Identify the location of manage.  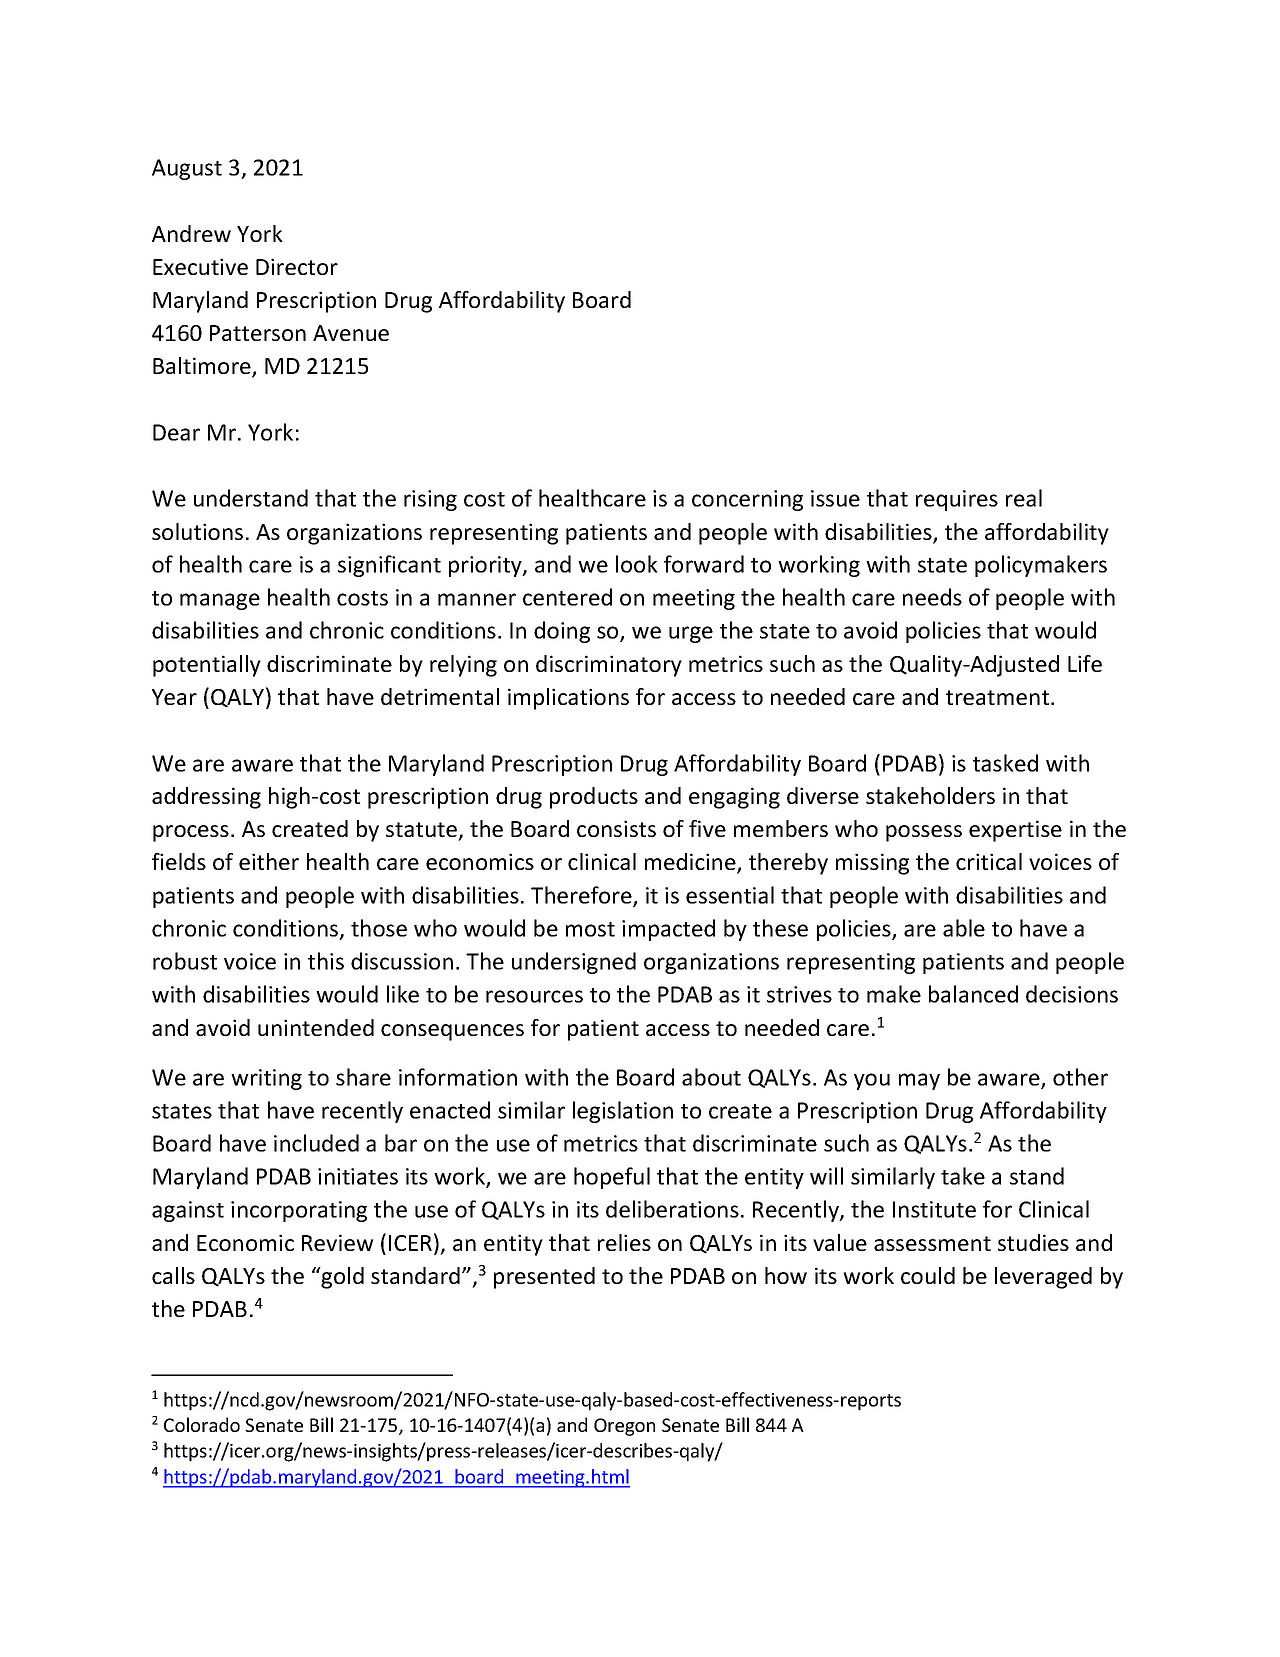
(220, 601).
